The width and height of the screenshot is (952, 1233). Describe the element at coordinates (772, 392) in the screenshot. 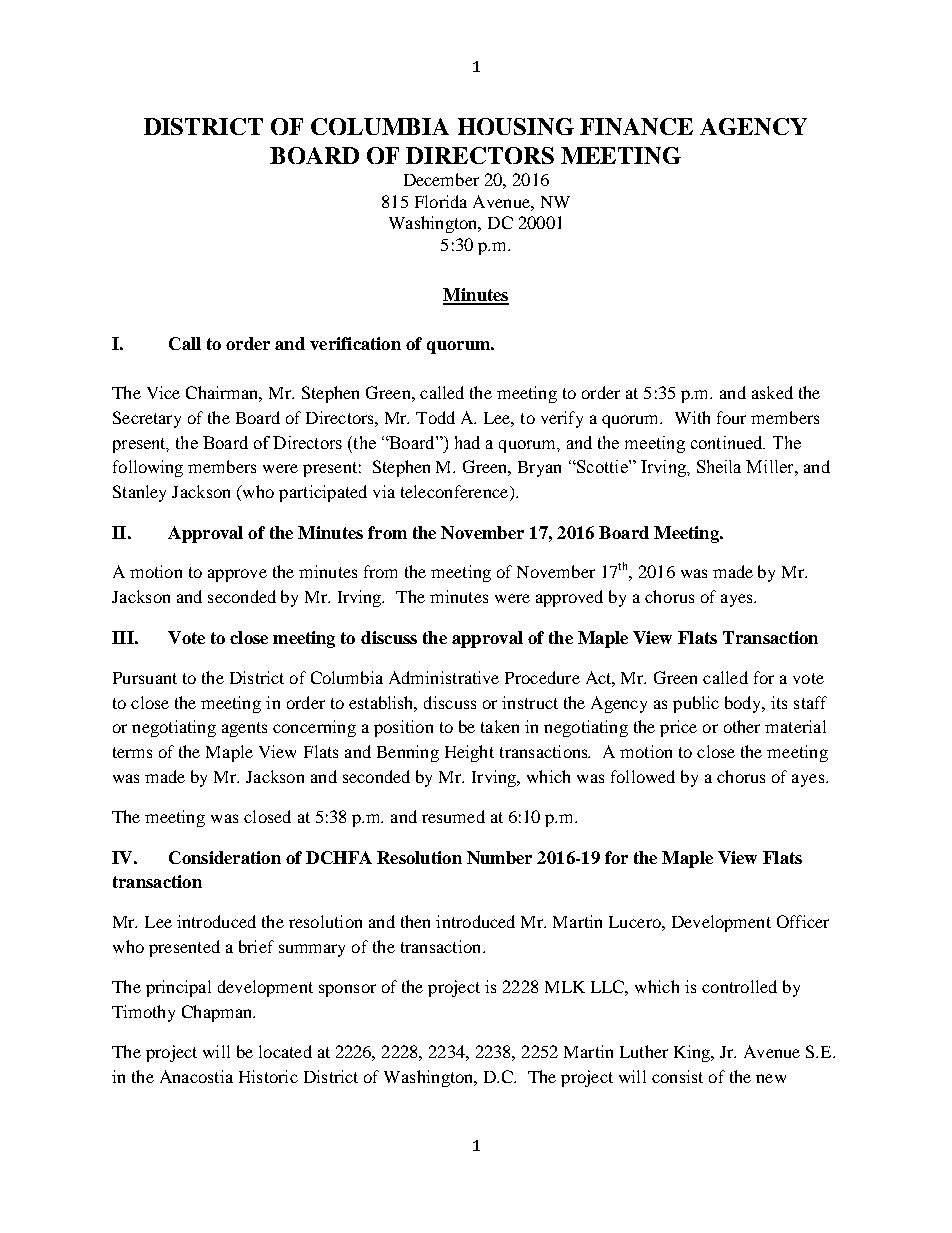

I see `asked` at that location.
